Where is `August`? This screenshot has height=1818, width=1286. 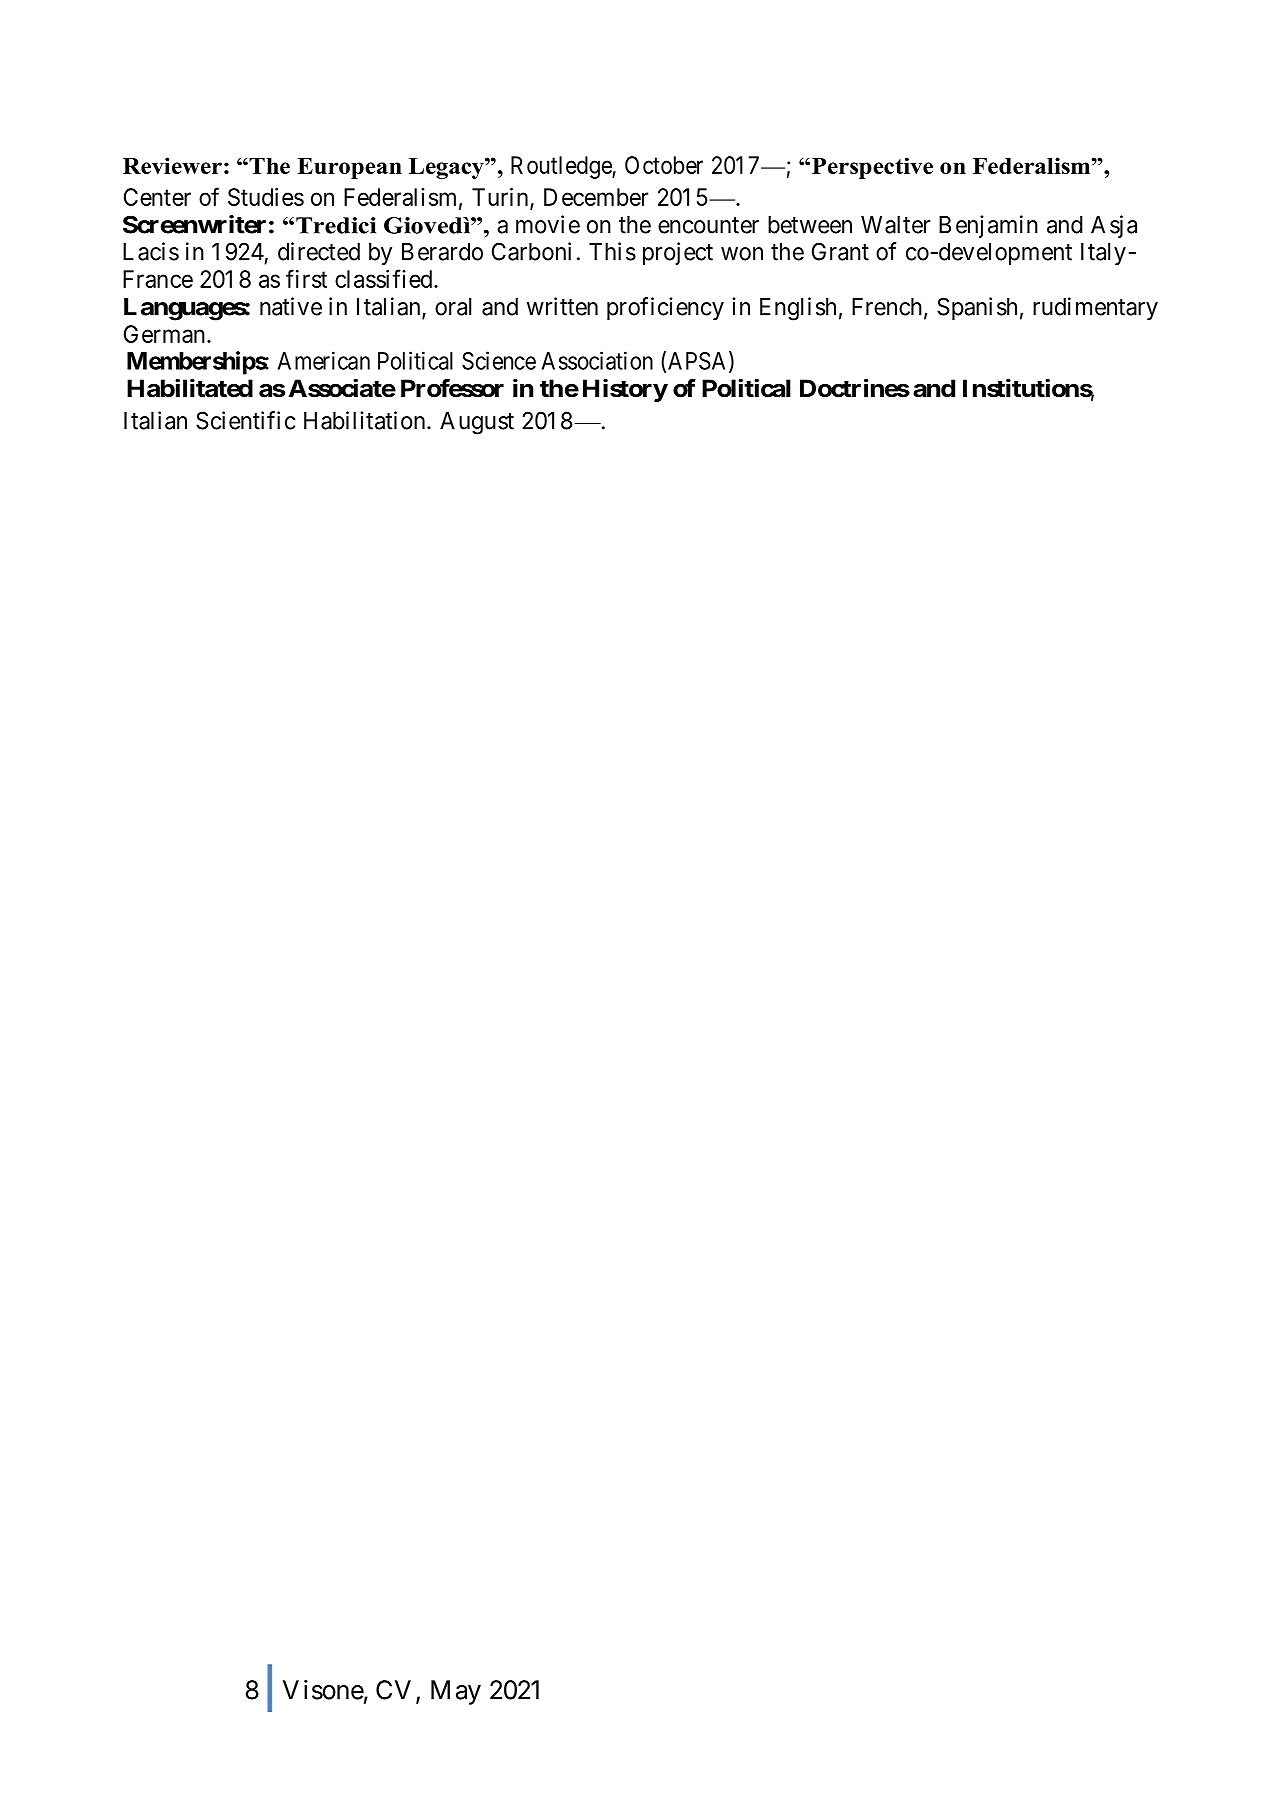
August is located at coordinates (477, 423).
